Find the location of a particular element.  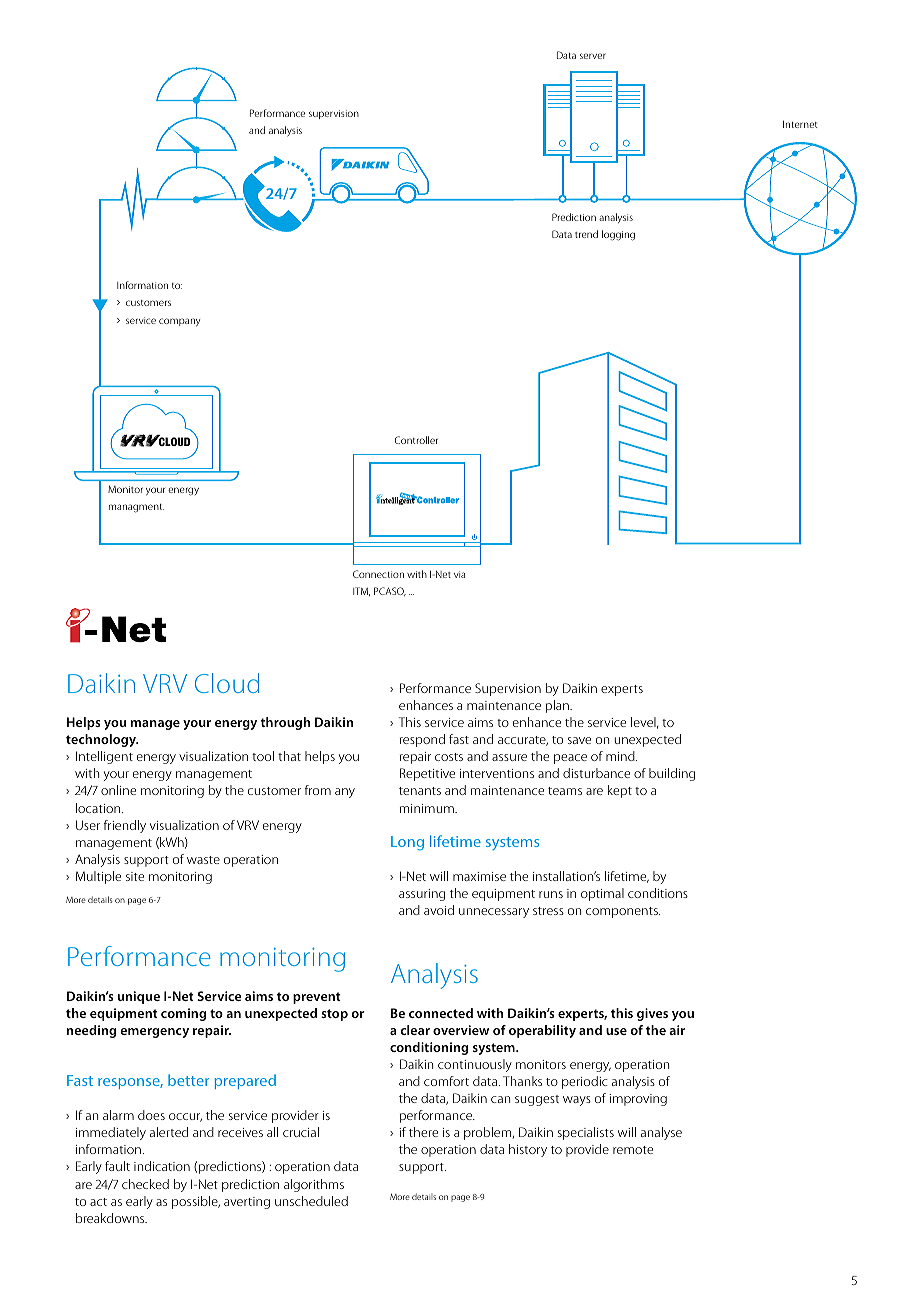

technology is located at coordinates (102, 740).
